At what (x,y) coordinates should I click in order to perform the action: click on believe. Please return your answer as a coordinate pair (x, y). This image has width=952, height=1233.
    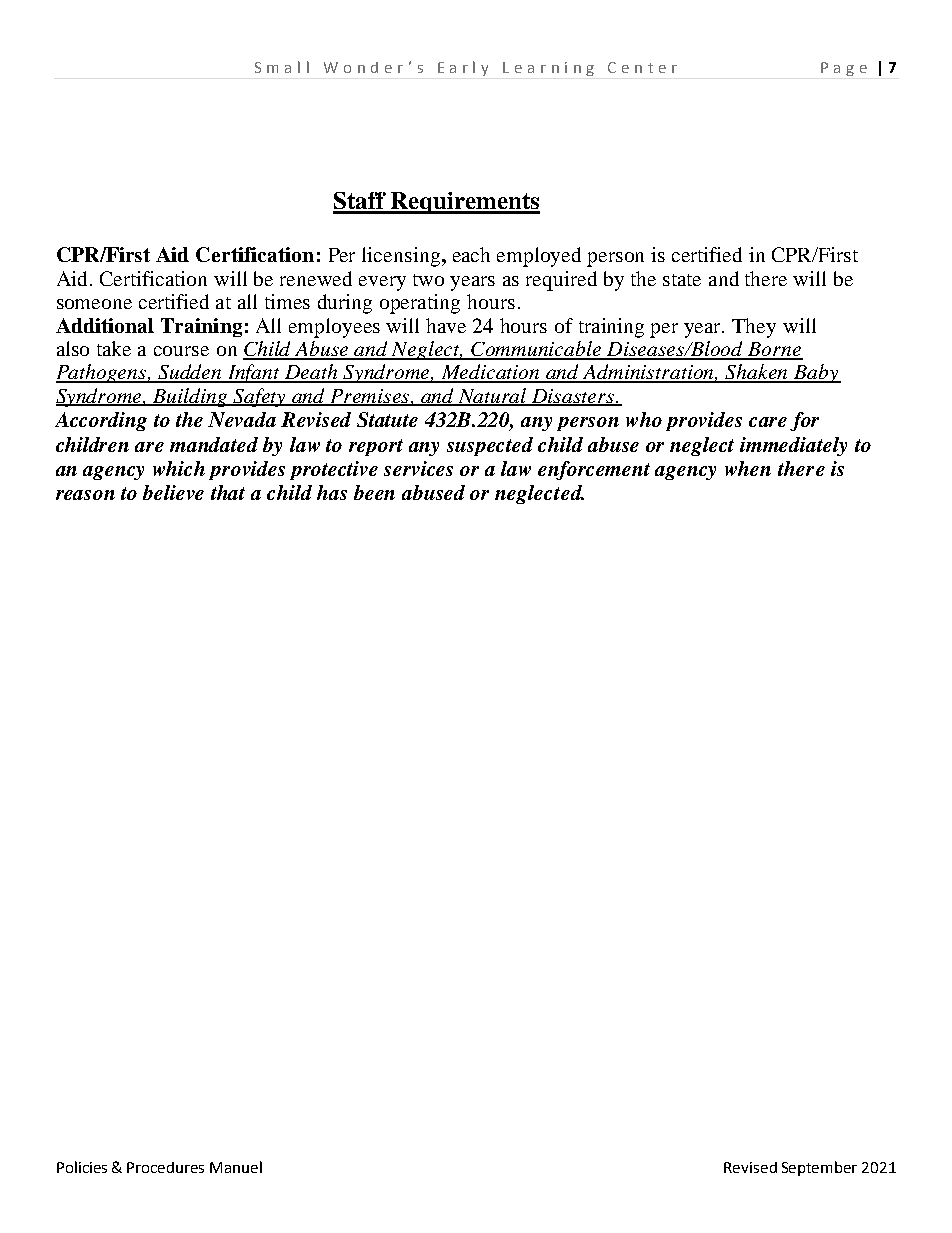
    Looking at the image, I should click on (173, 492).
